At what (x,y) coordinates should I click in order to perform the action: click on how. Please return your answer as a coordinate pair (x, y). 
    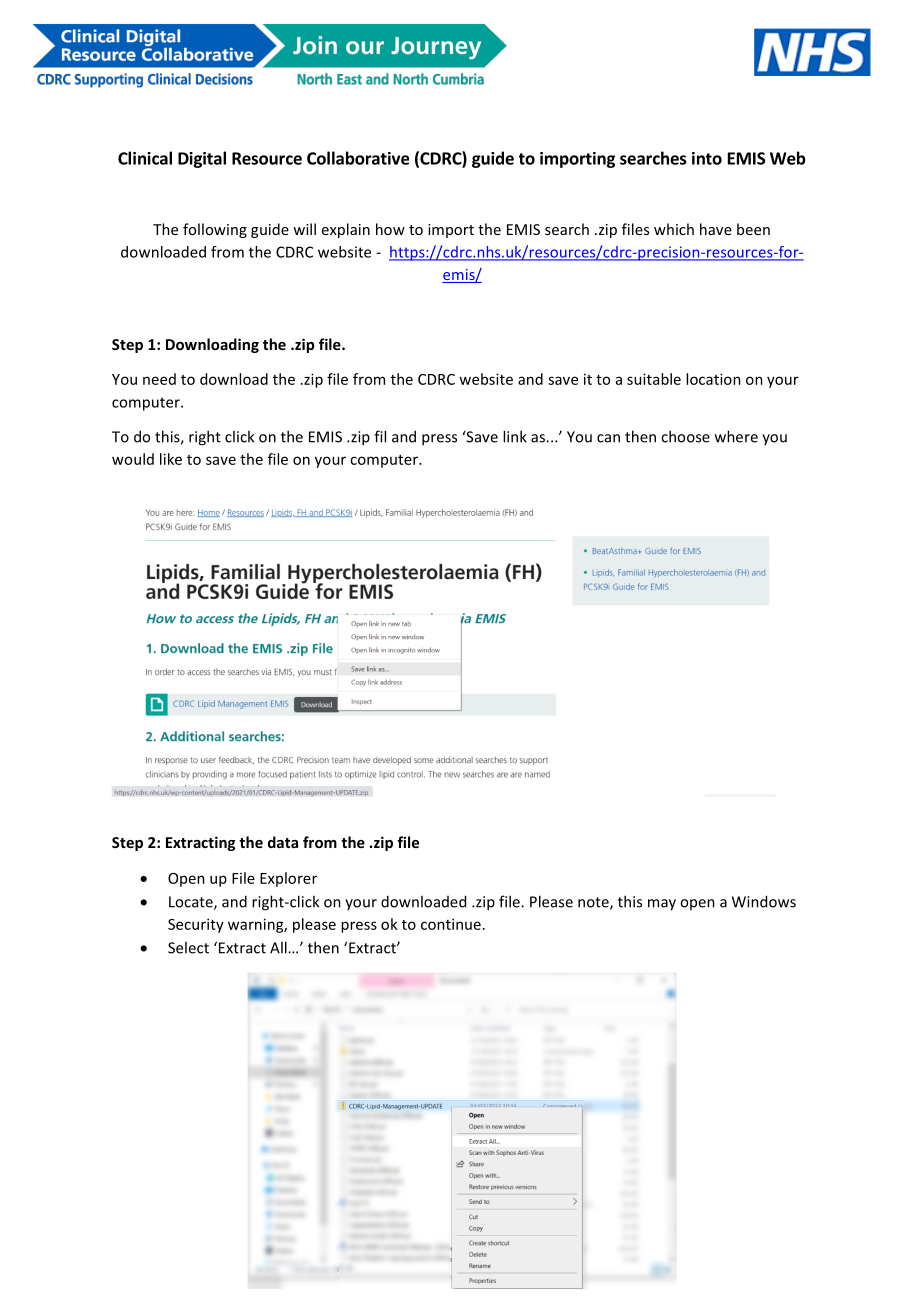
    Looking at the image, I should click on (390, 229).
